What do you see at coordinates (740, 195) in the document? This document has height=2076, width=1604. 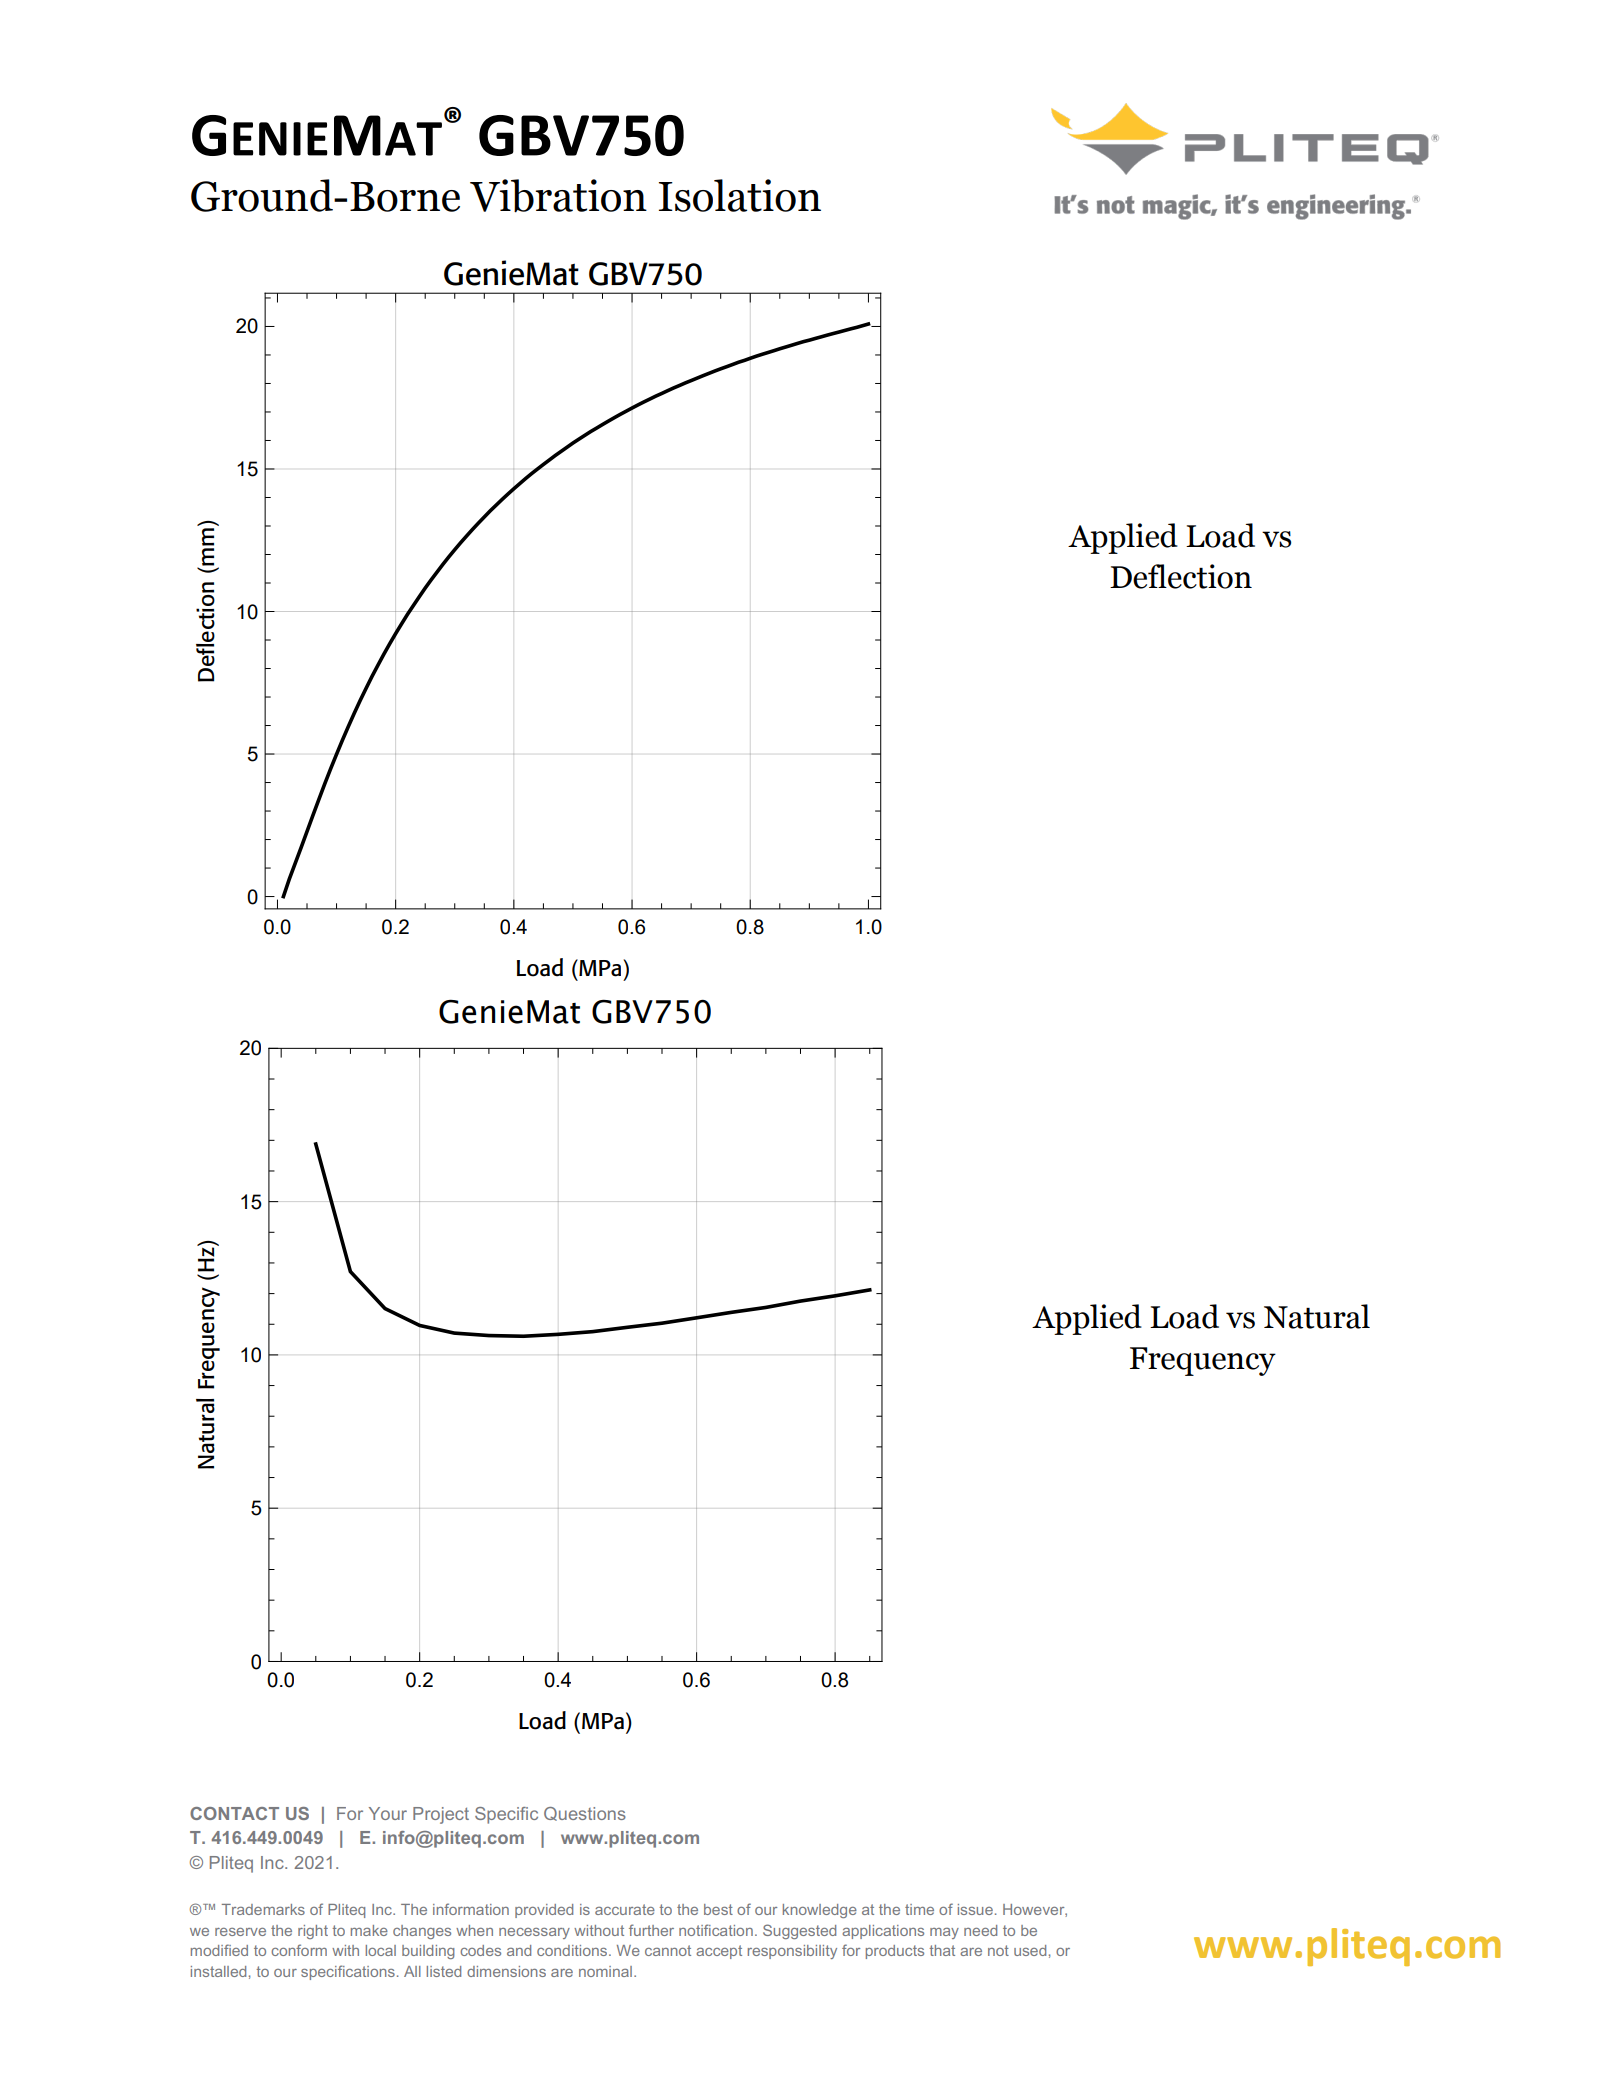 I see `Isolation` at bounding box center [740, 195].
